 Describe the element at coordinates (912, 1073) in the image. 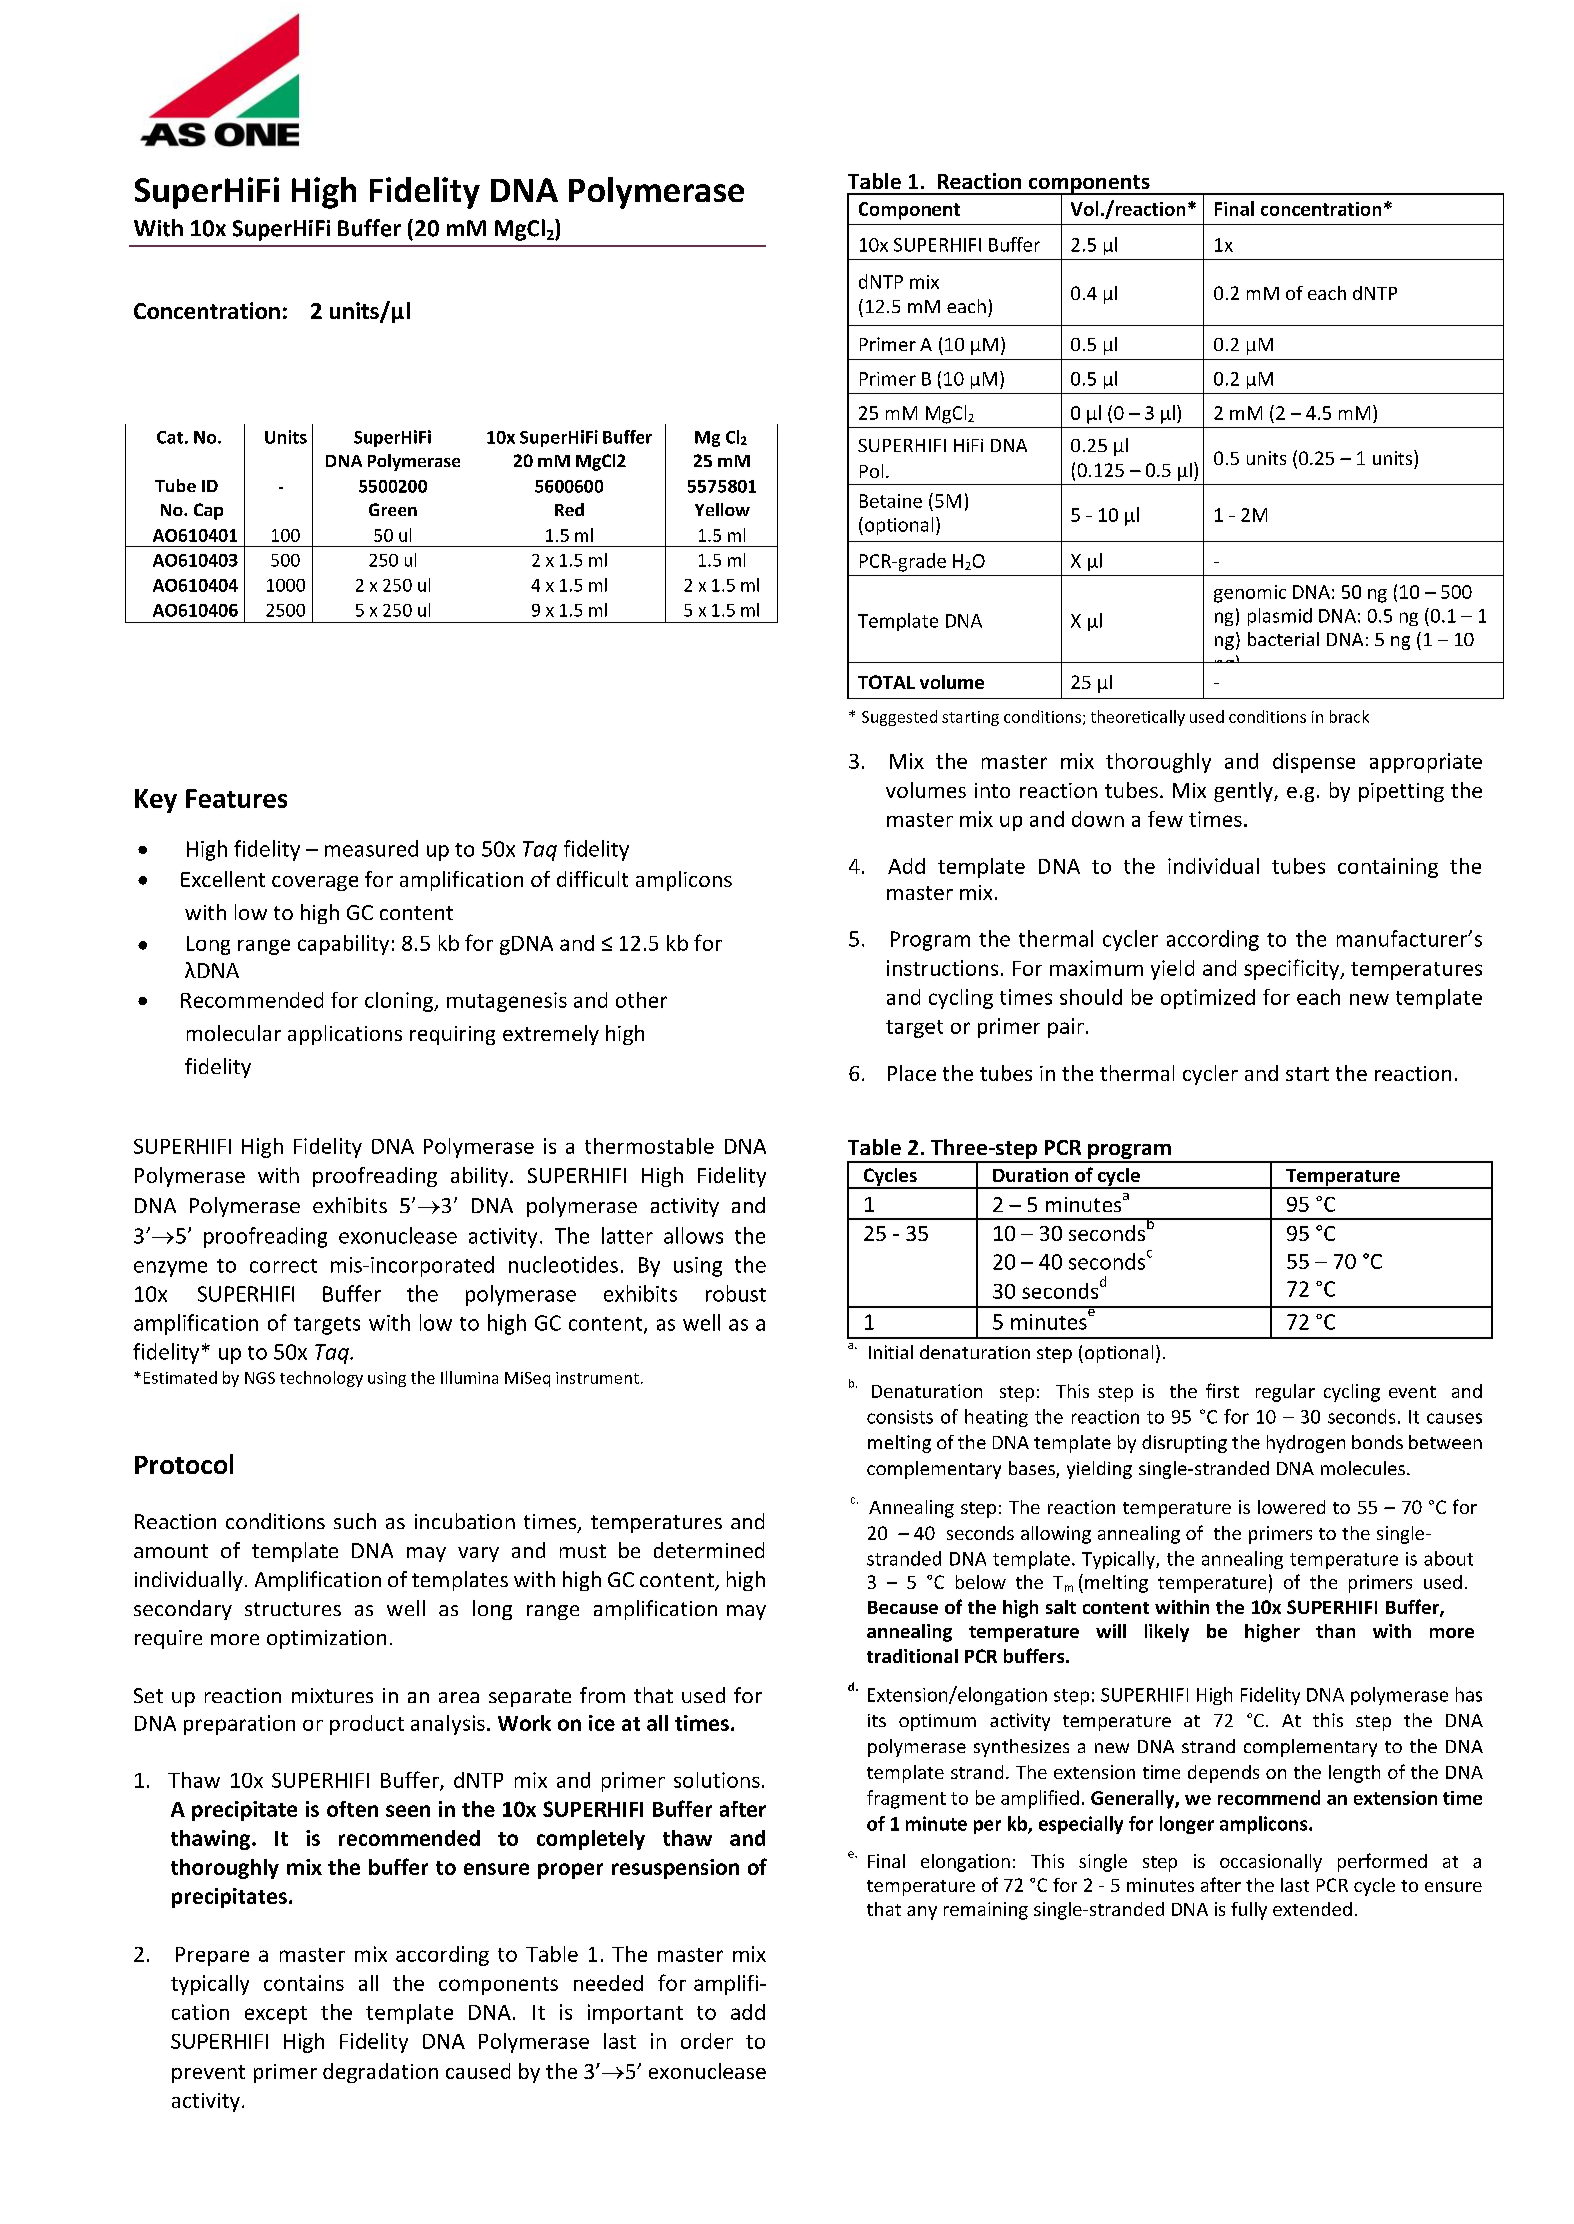

I see `Place` at that location.
